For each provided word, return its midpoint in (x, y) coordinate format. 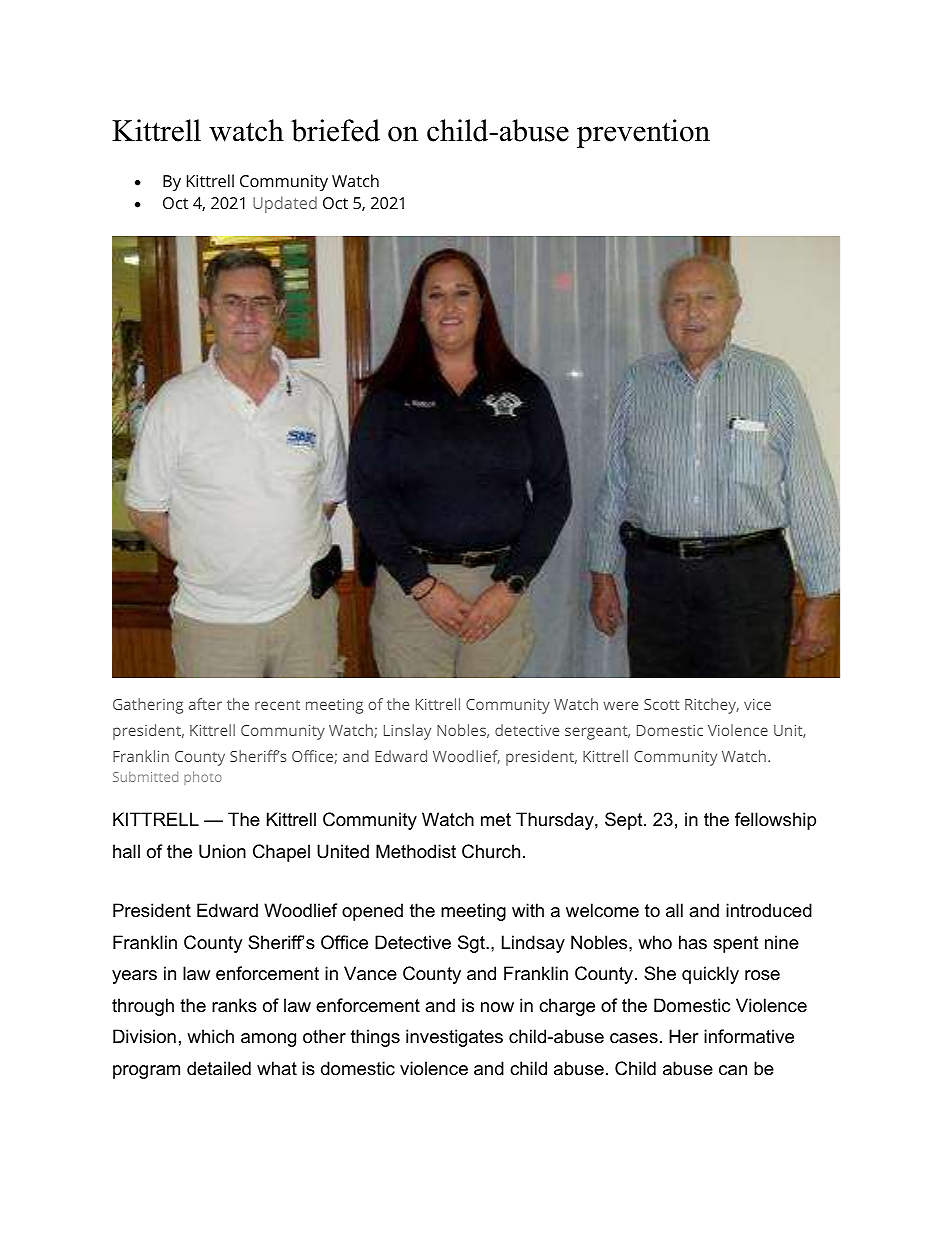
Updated (285, 204)
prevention (643, 133)
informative (749, 1036)
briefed (335, 130)
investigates (454, 1038)
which (210, 1036)
